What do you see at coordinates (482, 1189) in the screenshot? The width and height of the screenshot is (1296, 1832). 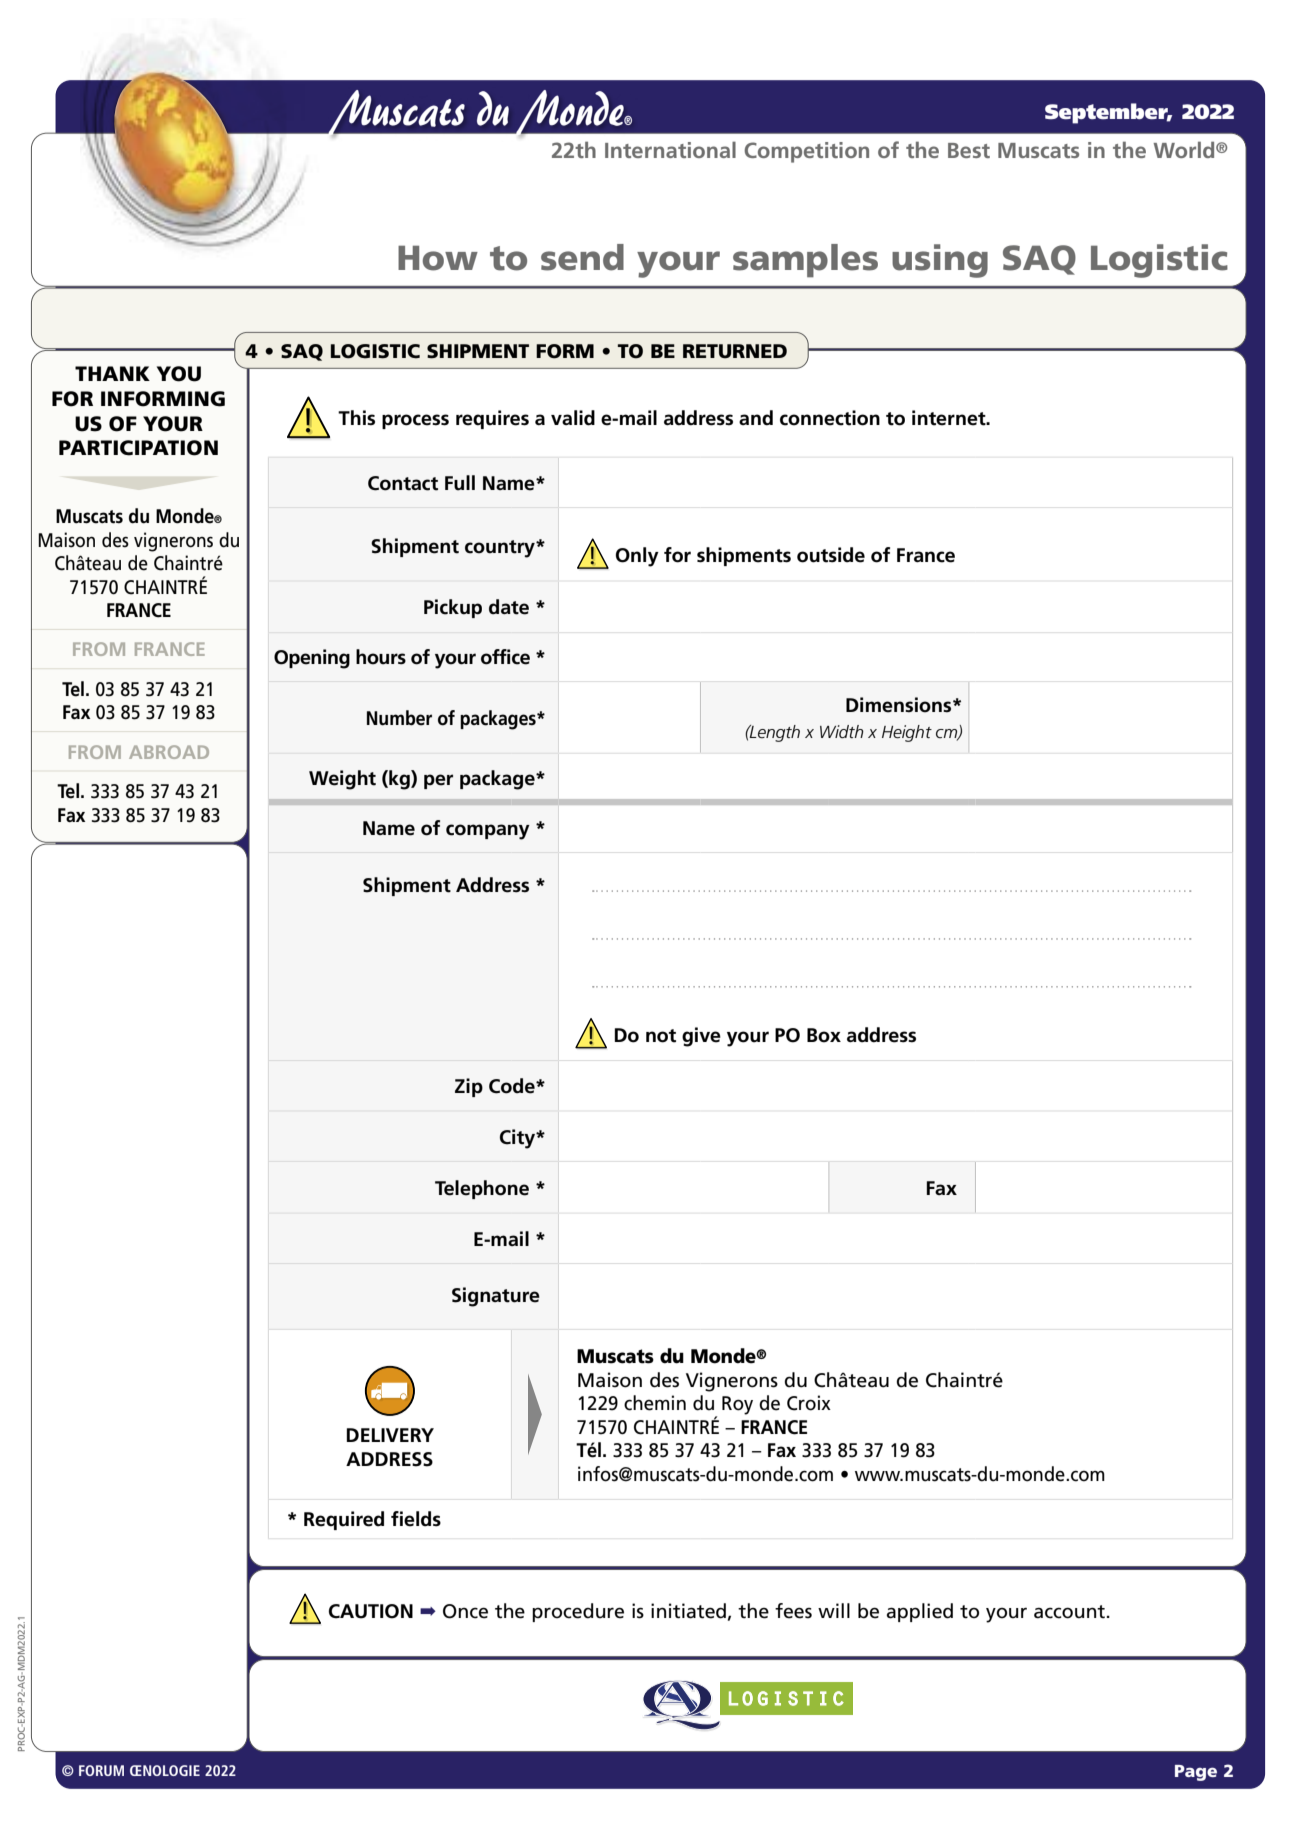 I see `Telephone` at bounding box center [482, 1189].
